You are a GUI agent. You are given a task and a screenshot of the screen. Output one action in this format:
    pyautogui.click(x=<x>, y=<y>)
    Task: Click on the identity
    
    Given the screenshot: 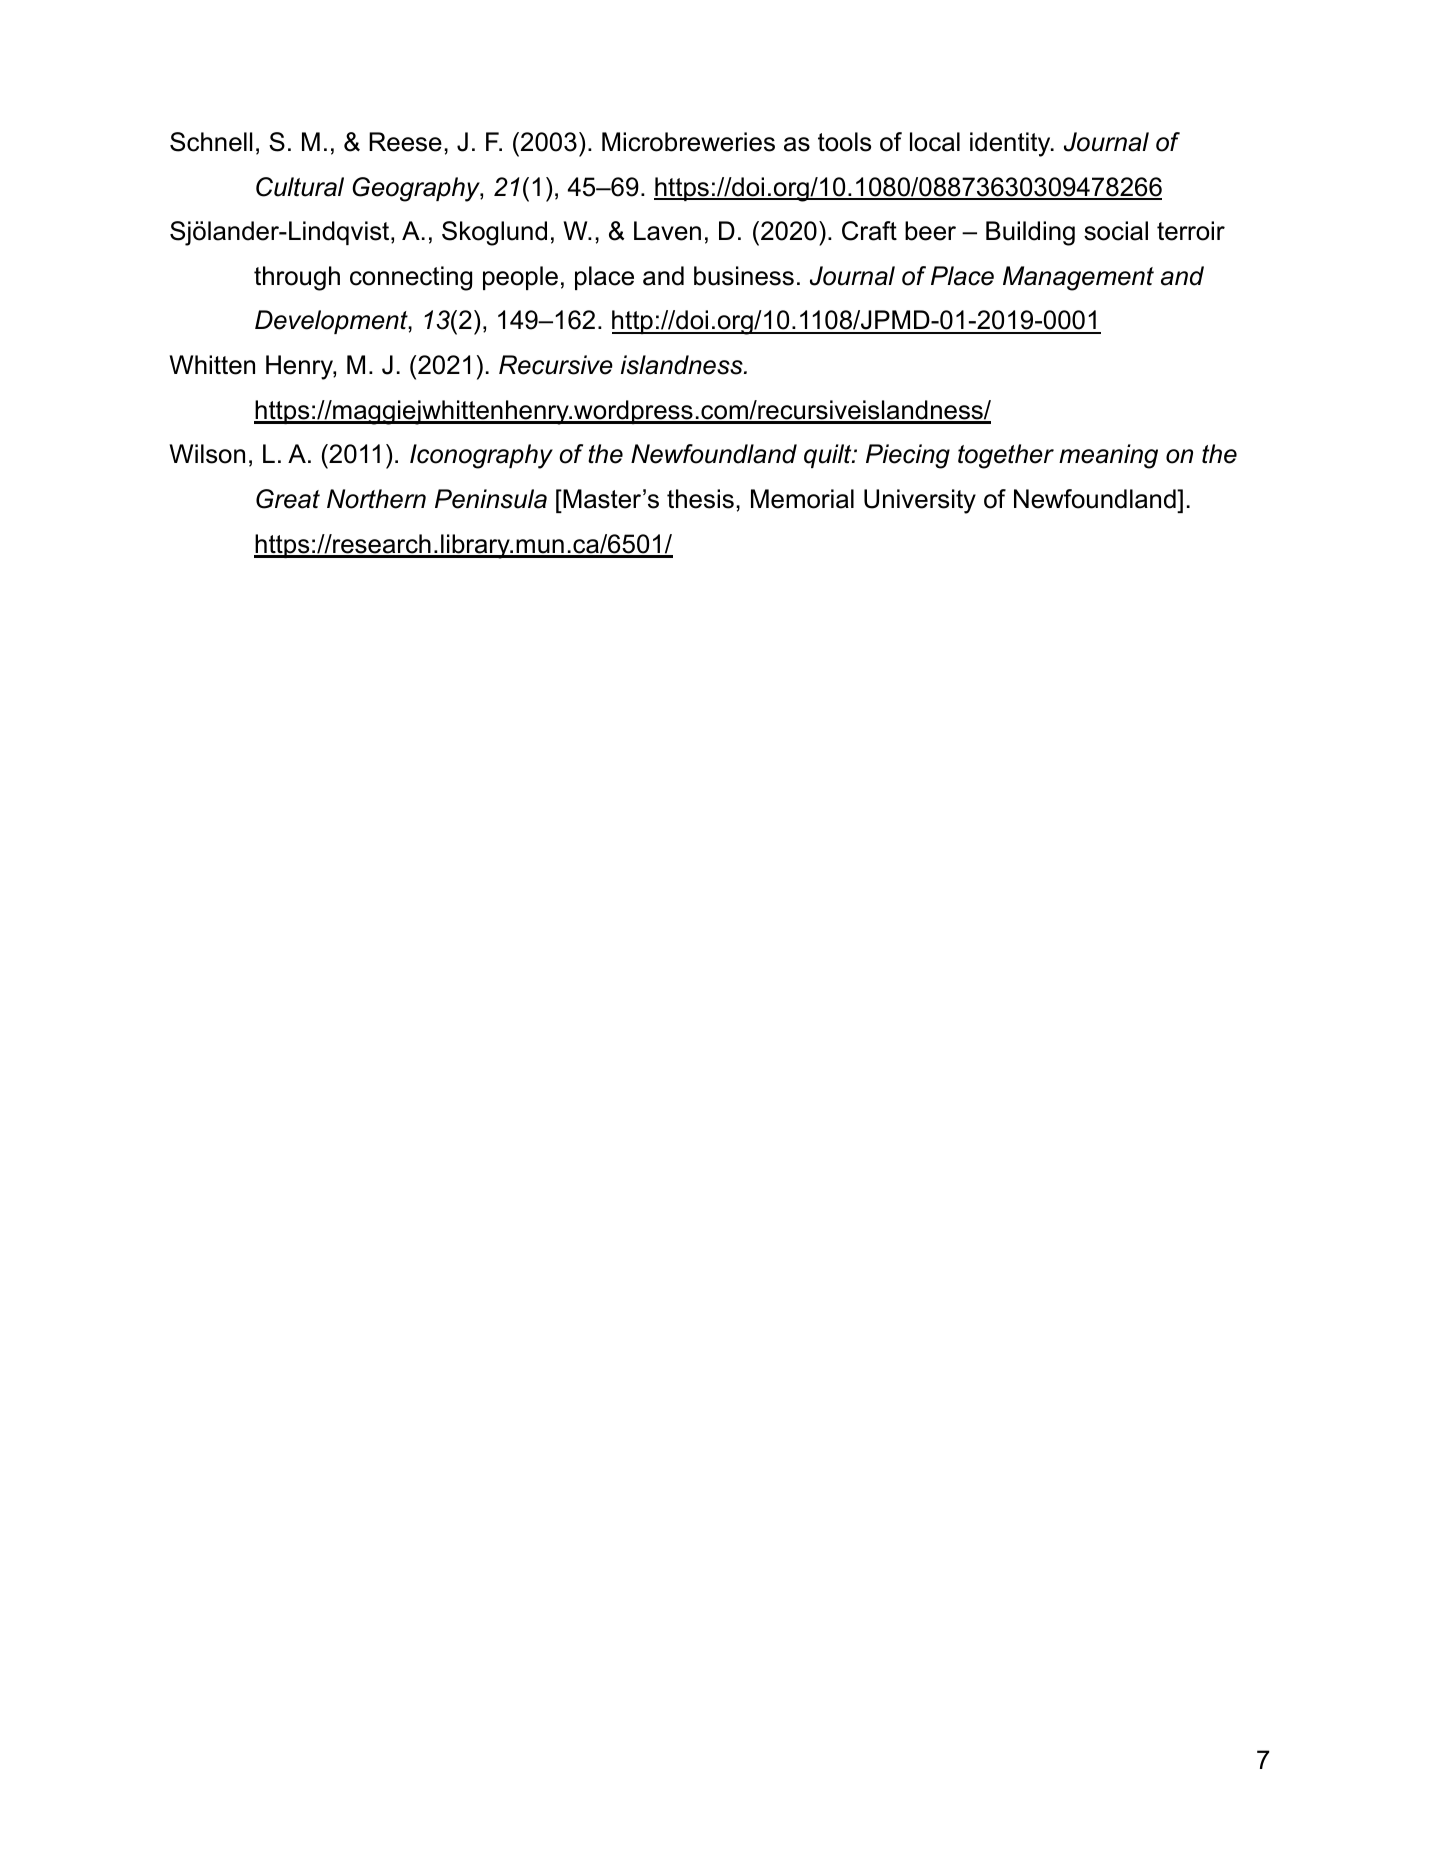 What is the action you would take?
    pyautogui.click(x=1011, y=144)
